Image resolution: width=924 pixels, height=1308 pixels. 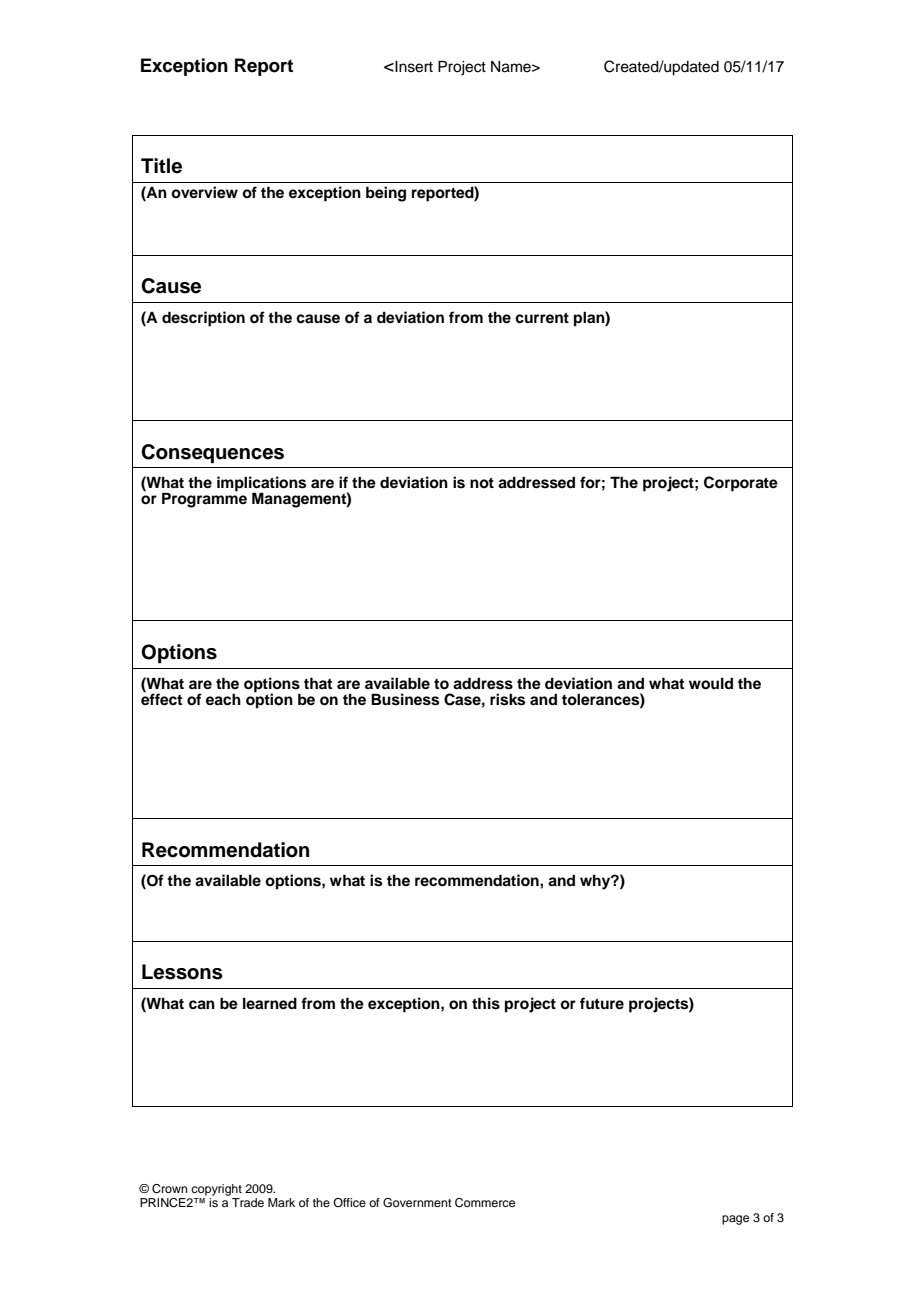 I want to click on Business, so click(x=405, y=699).
